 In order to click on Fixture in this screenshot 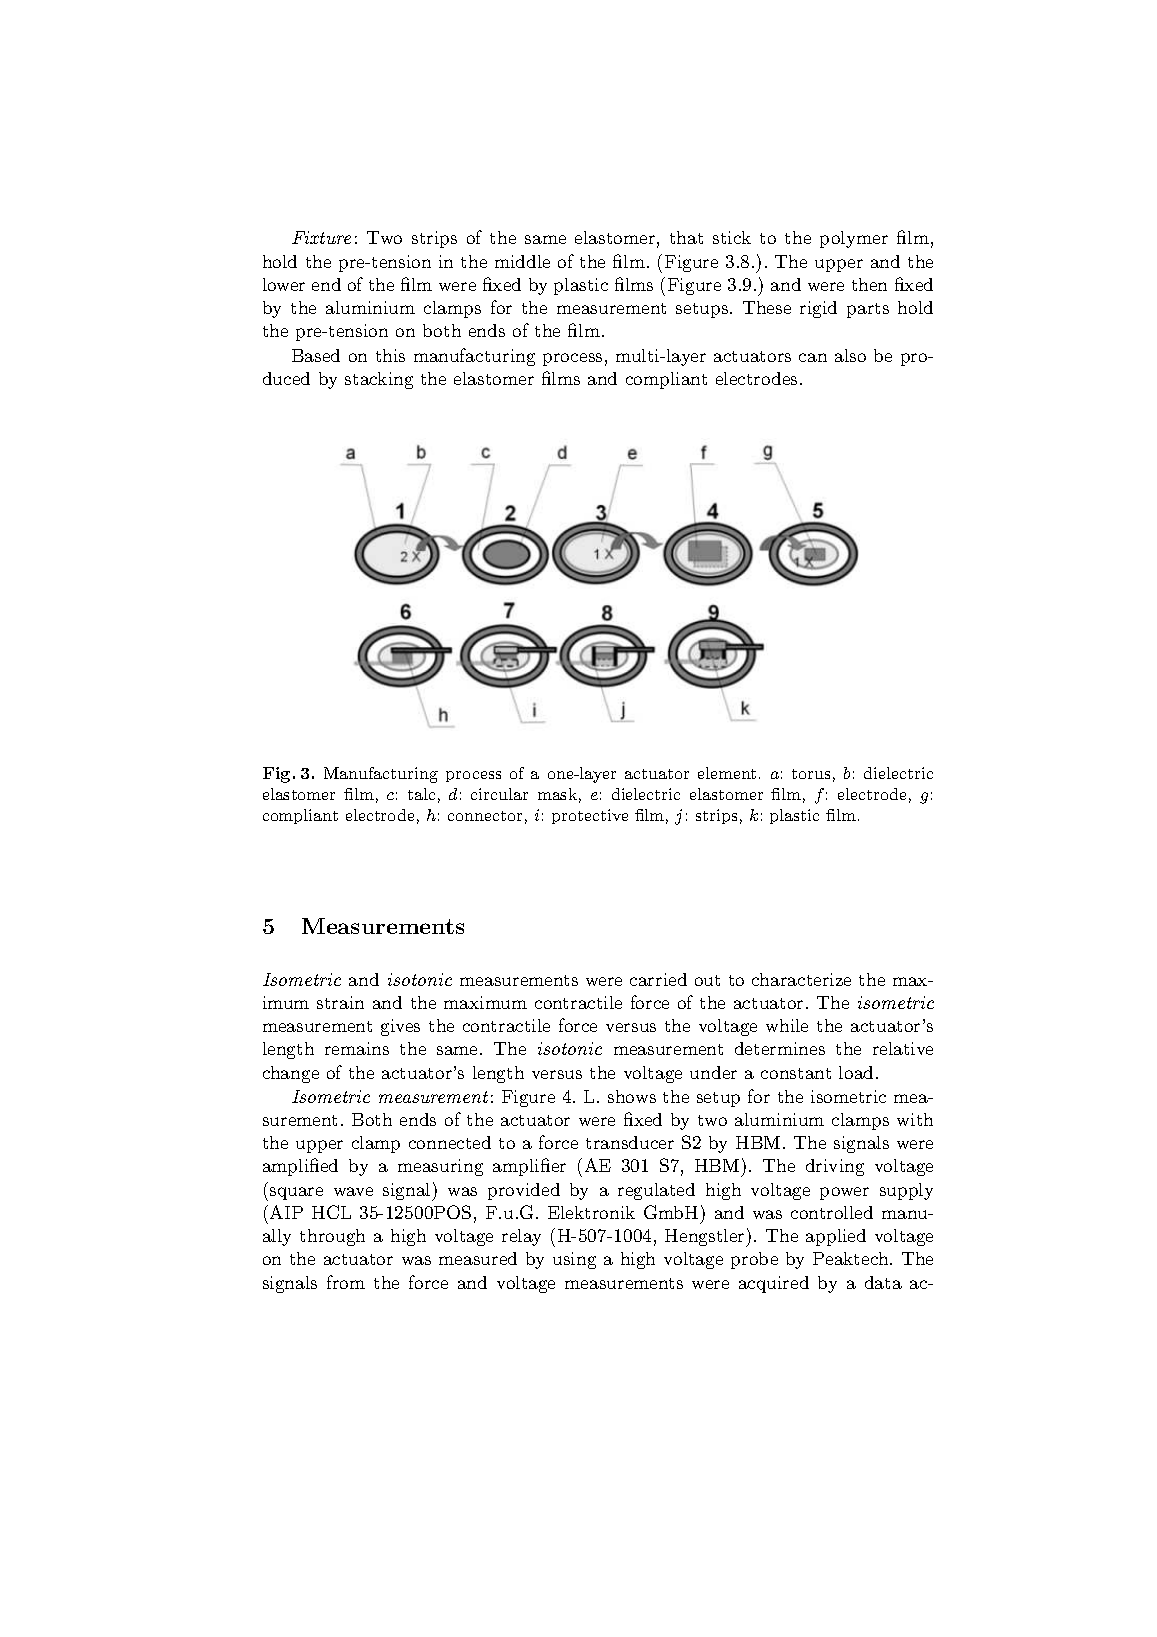, I will do `click(321, 237)`.
